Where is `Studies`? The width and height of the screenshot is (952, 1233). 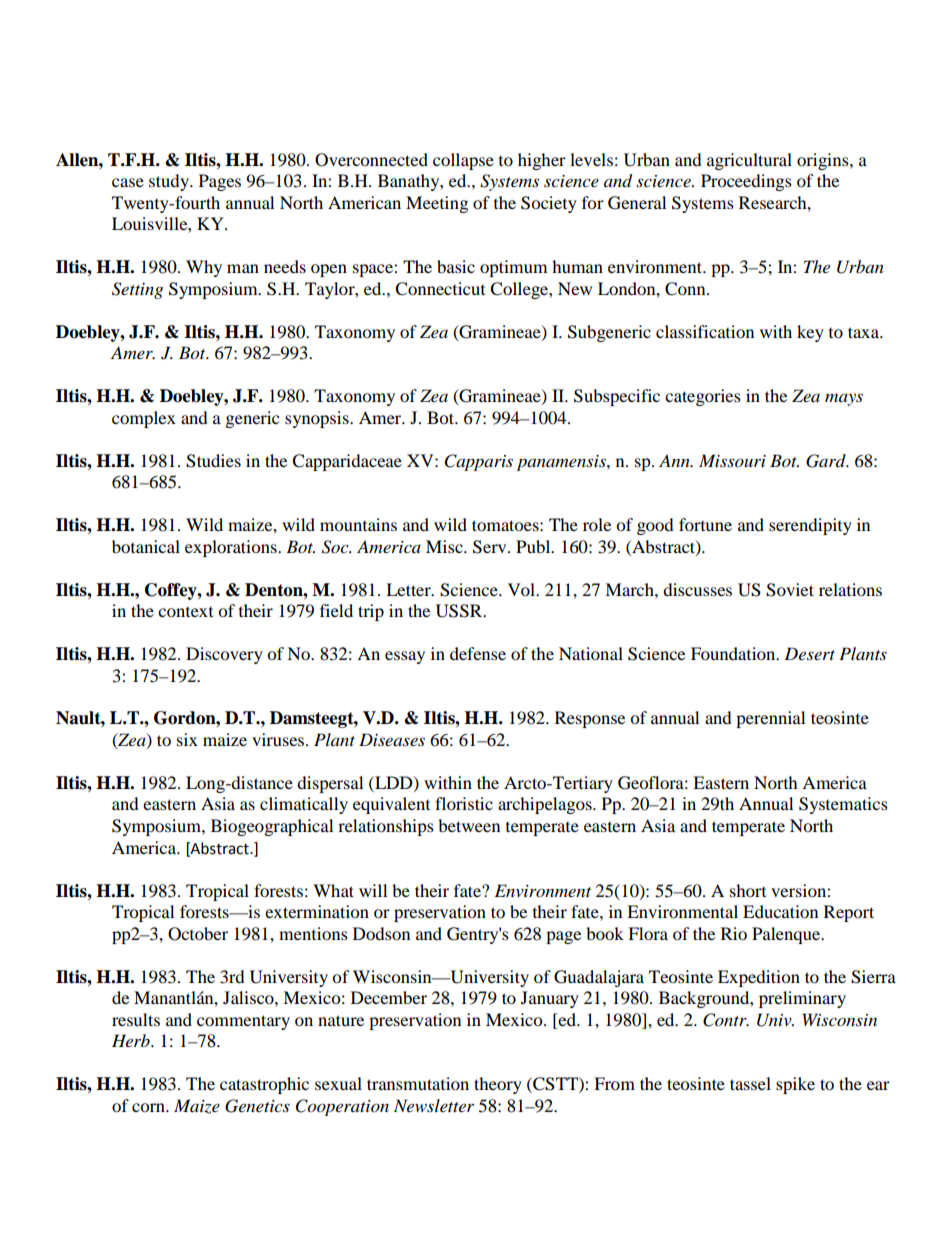
Studies is located at coordinates (213, 461).
